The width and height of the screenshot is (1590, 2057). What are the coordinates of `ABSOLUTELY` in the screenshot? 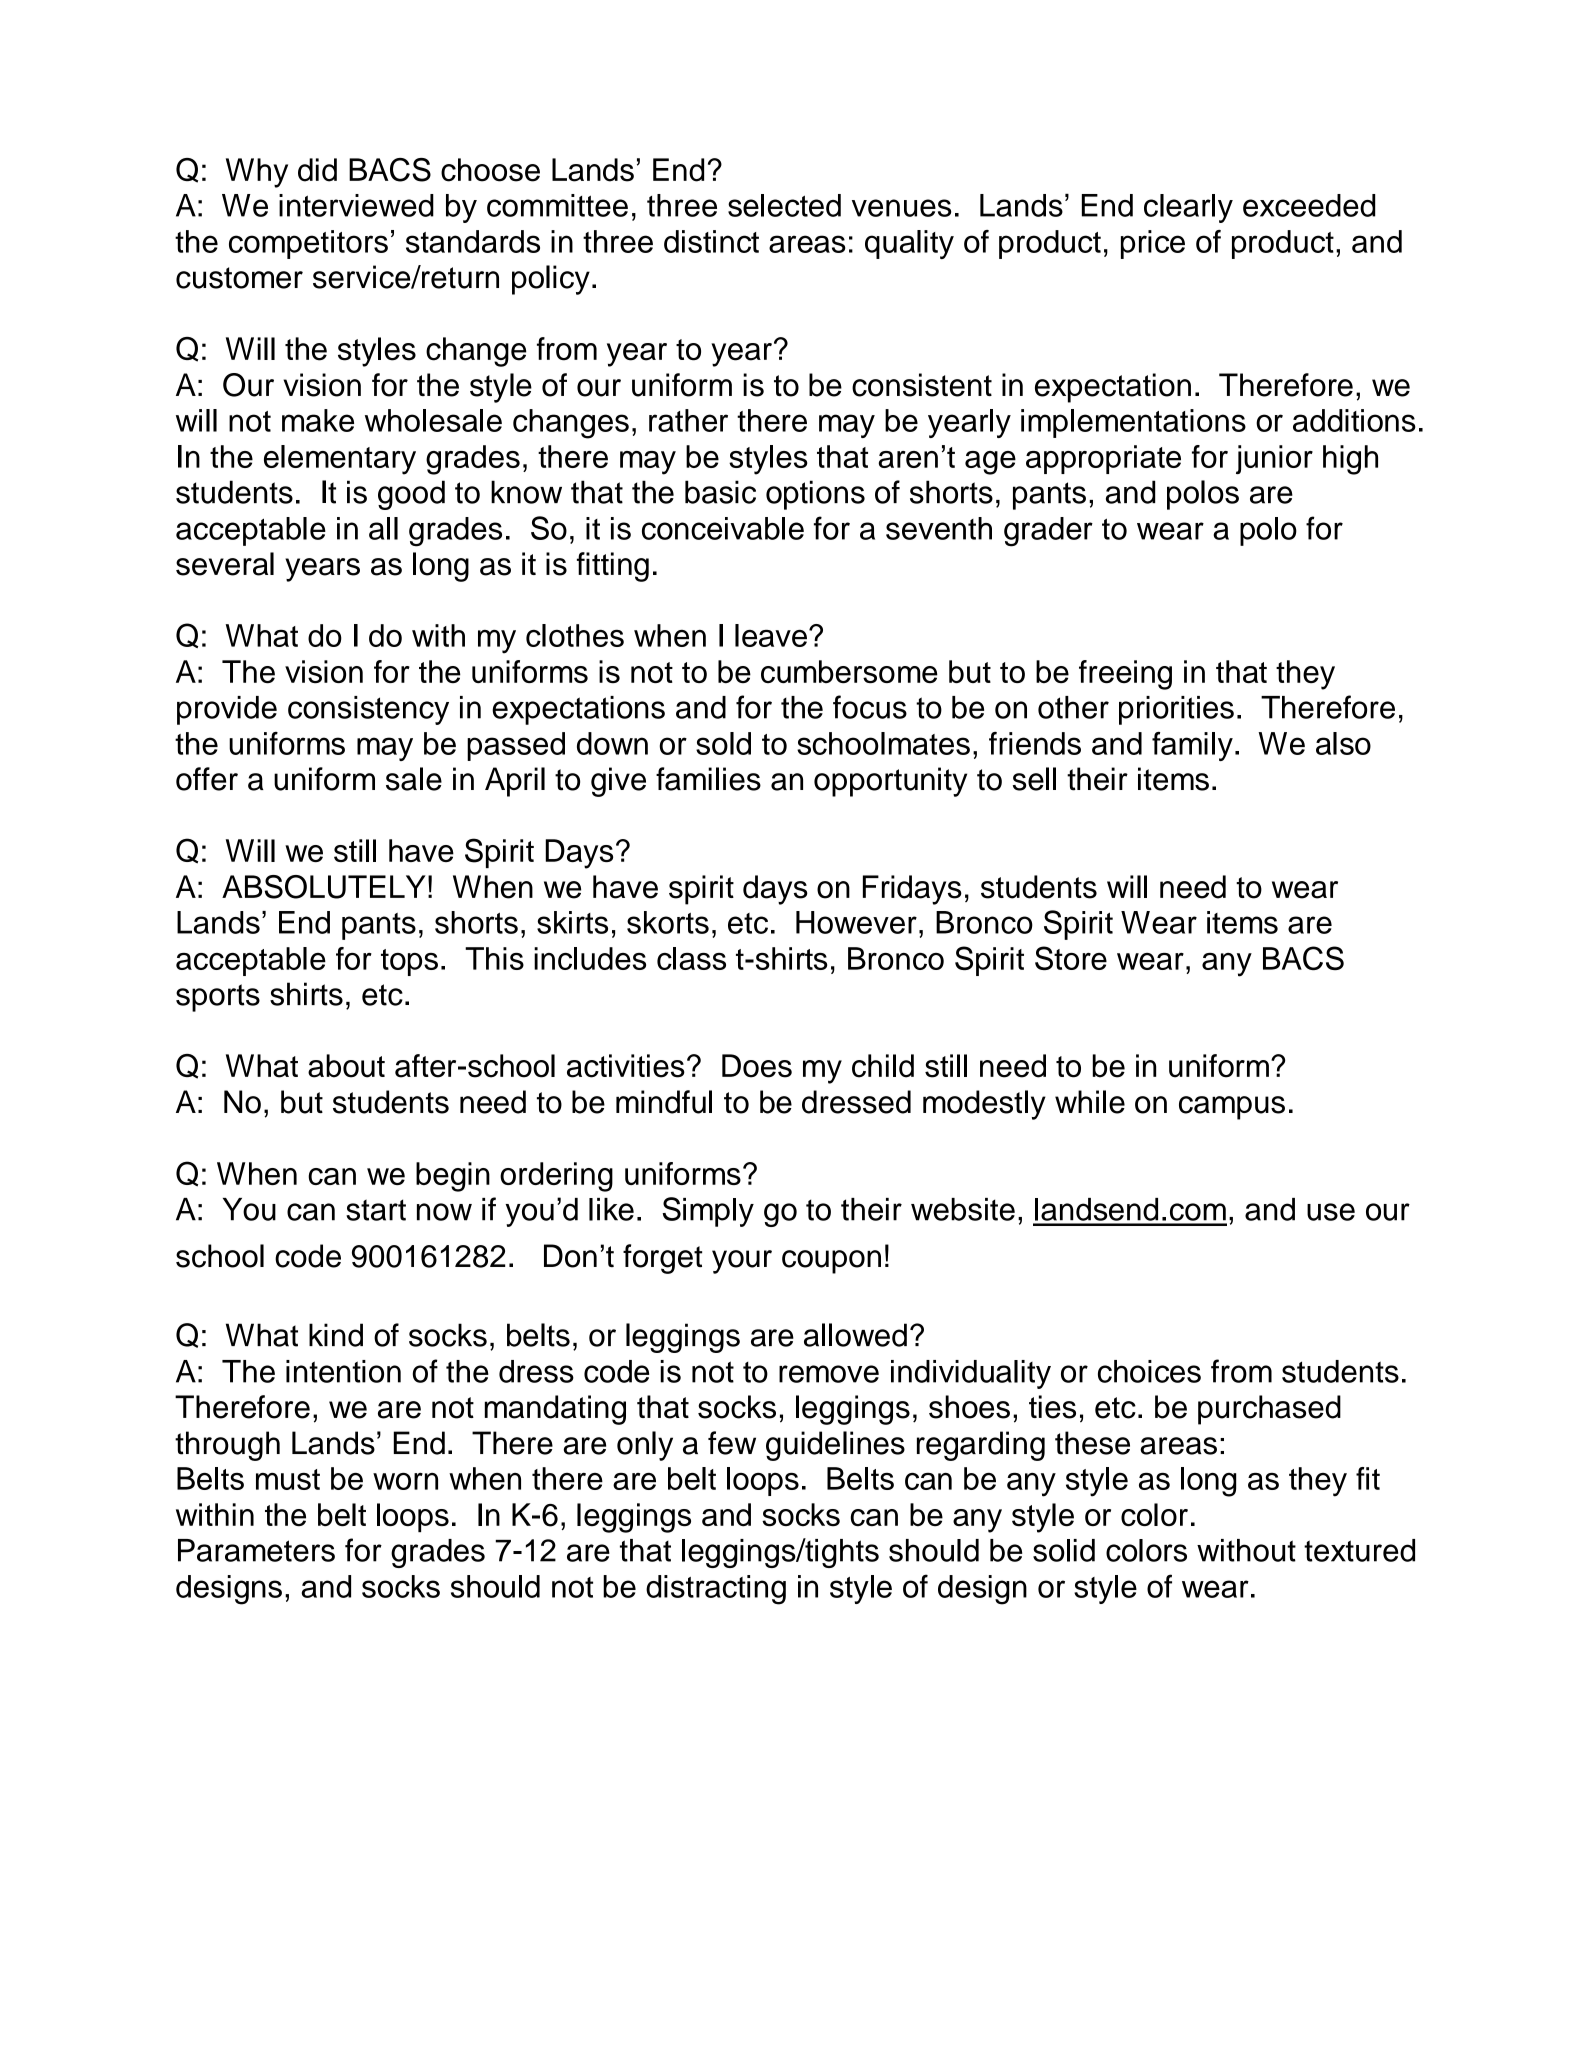 It's located at (324, 887).
